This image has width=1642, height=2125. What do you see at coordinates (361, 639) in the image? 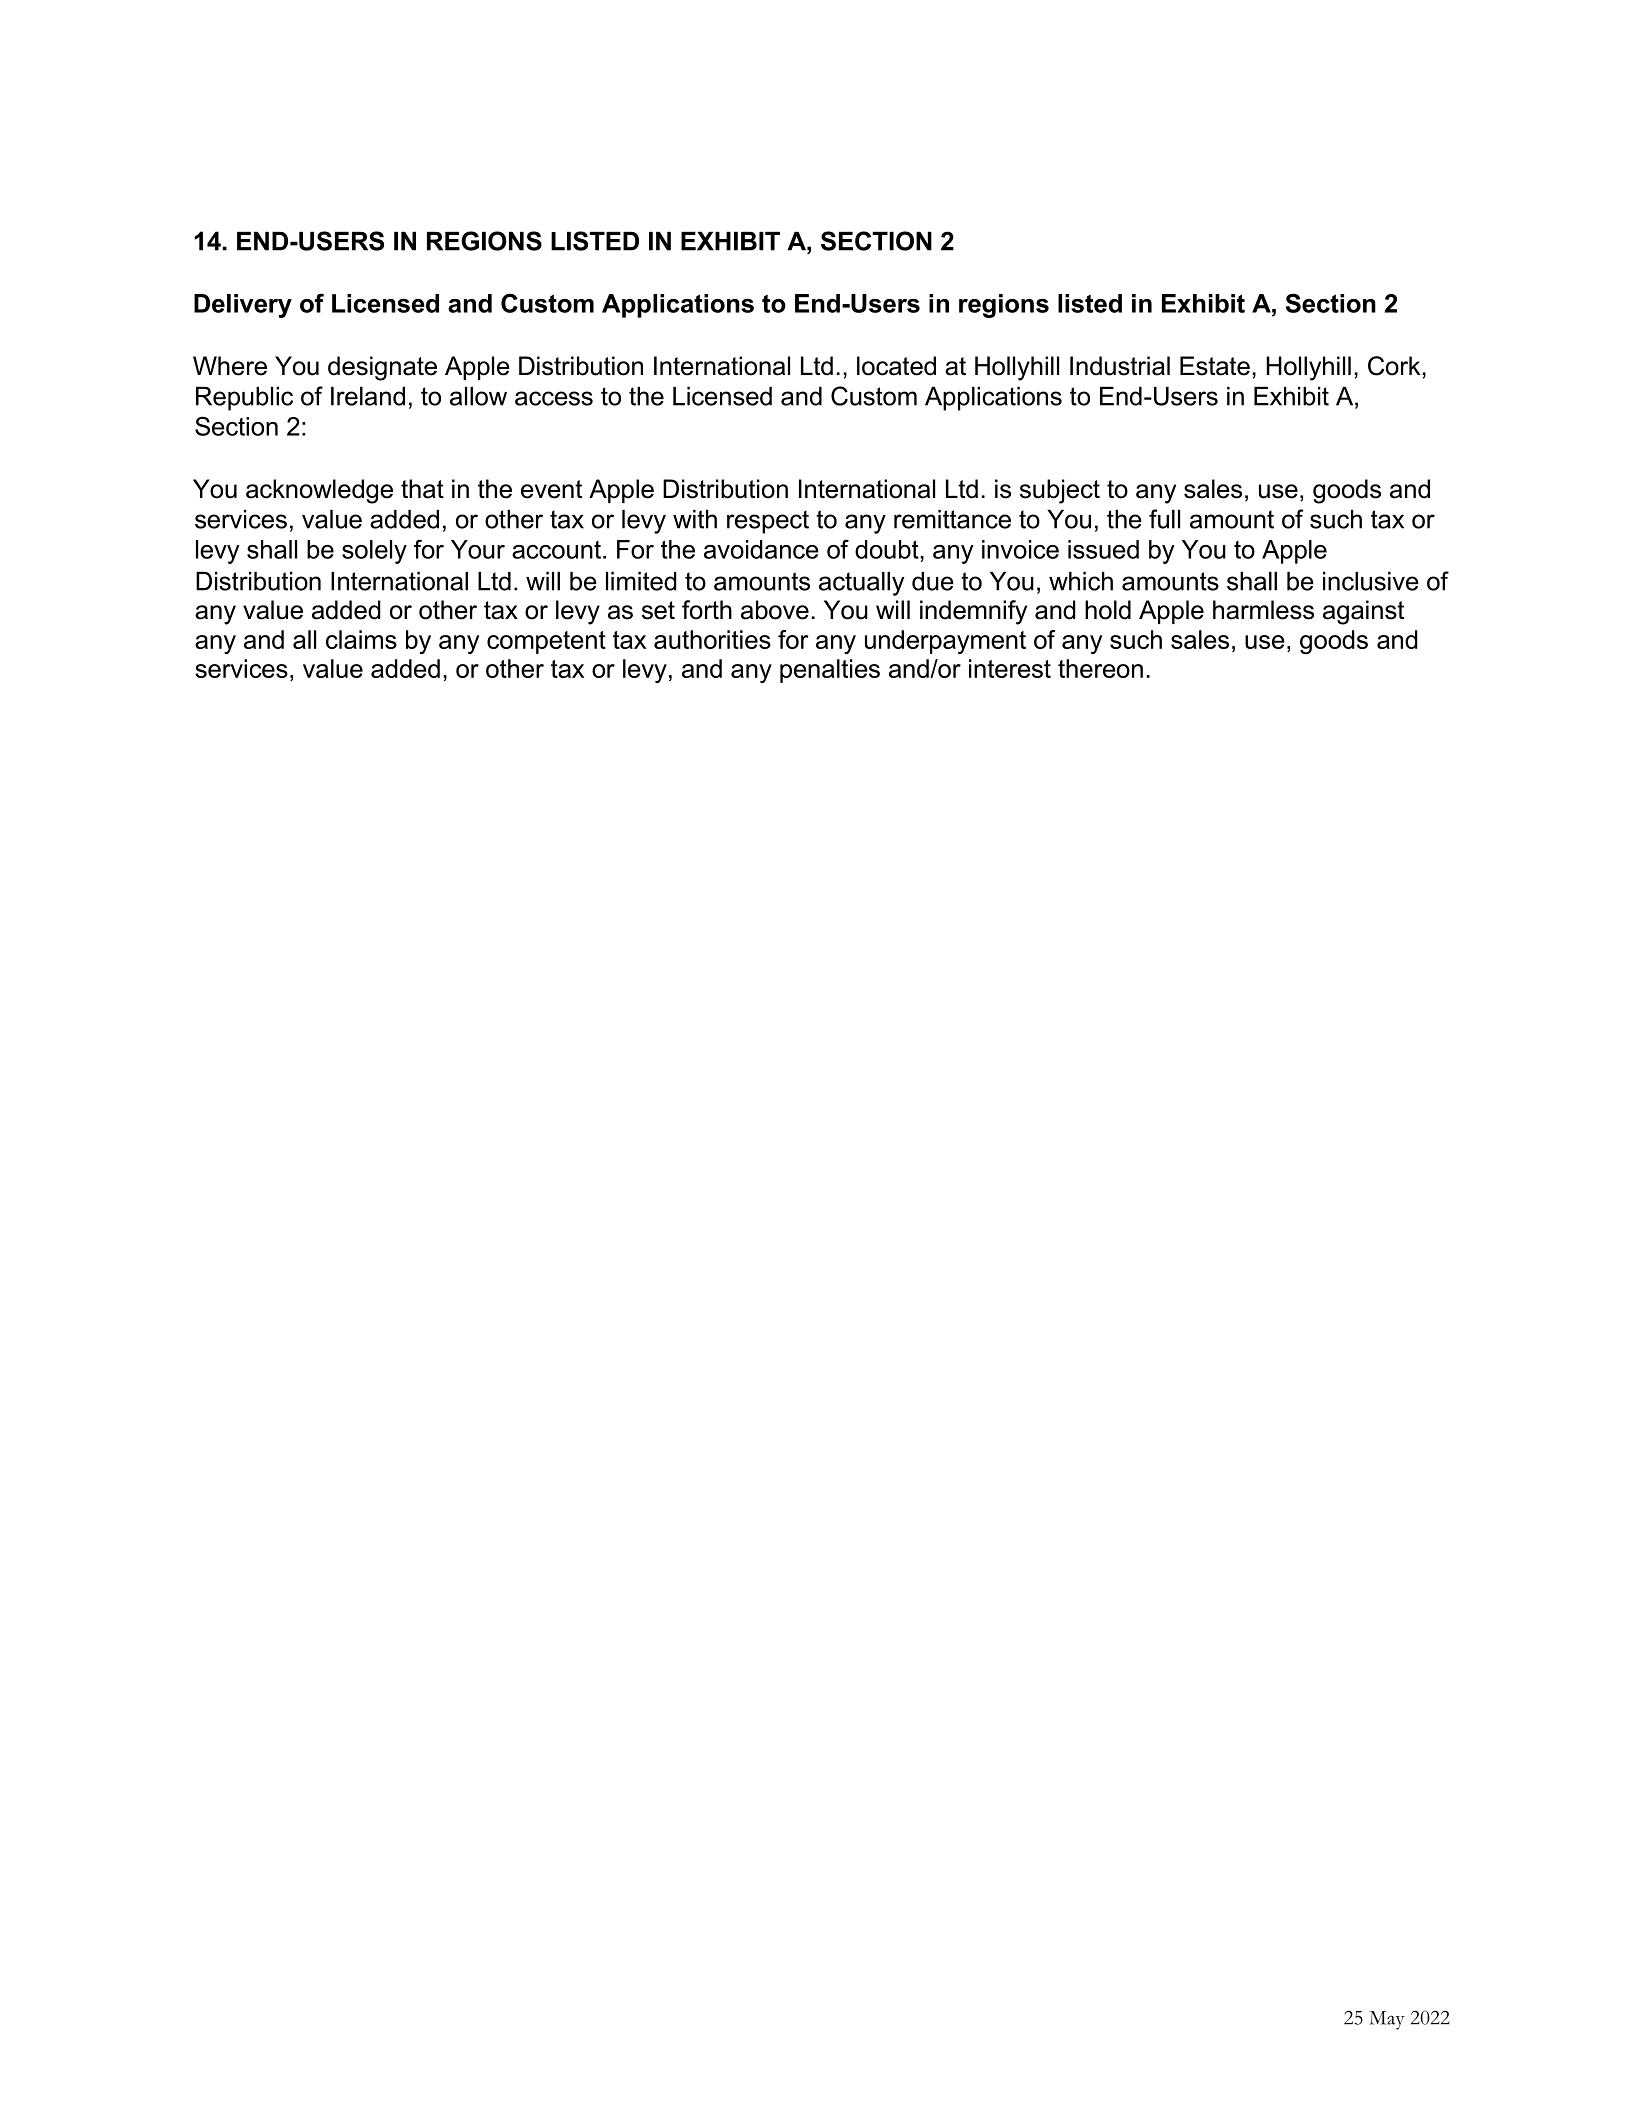
I see `claims` at bounding box center [361, 639].
